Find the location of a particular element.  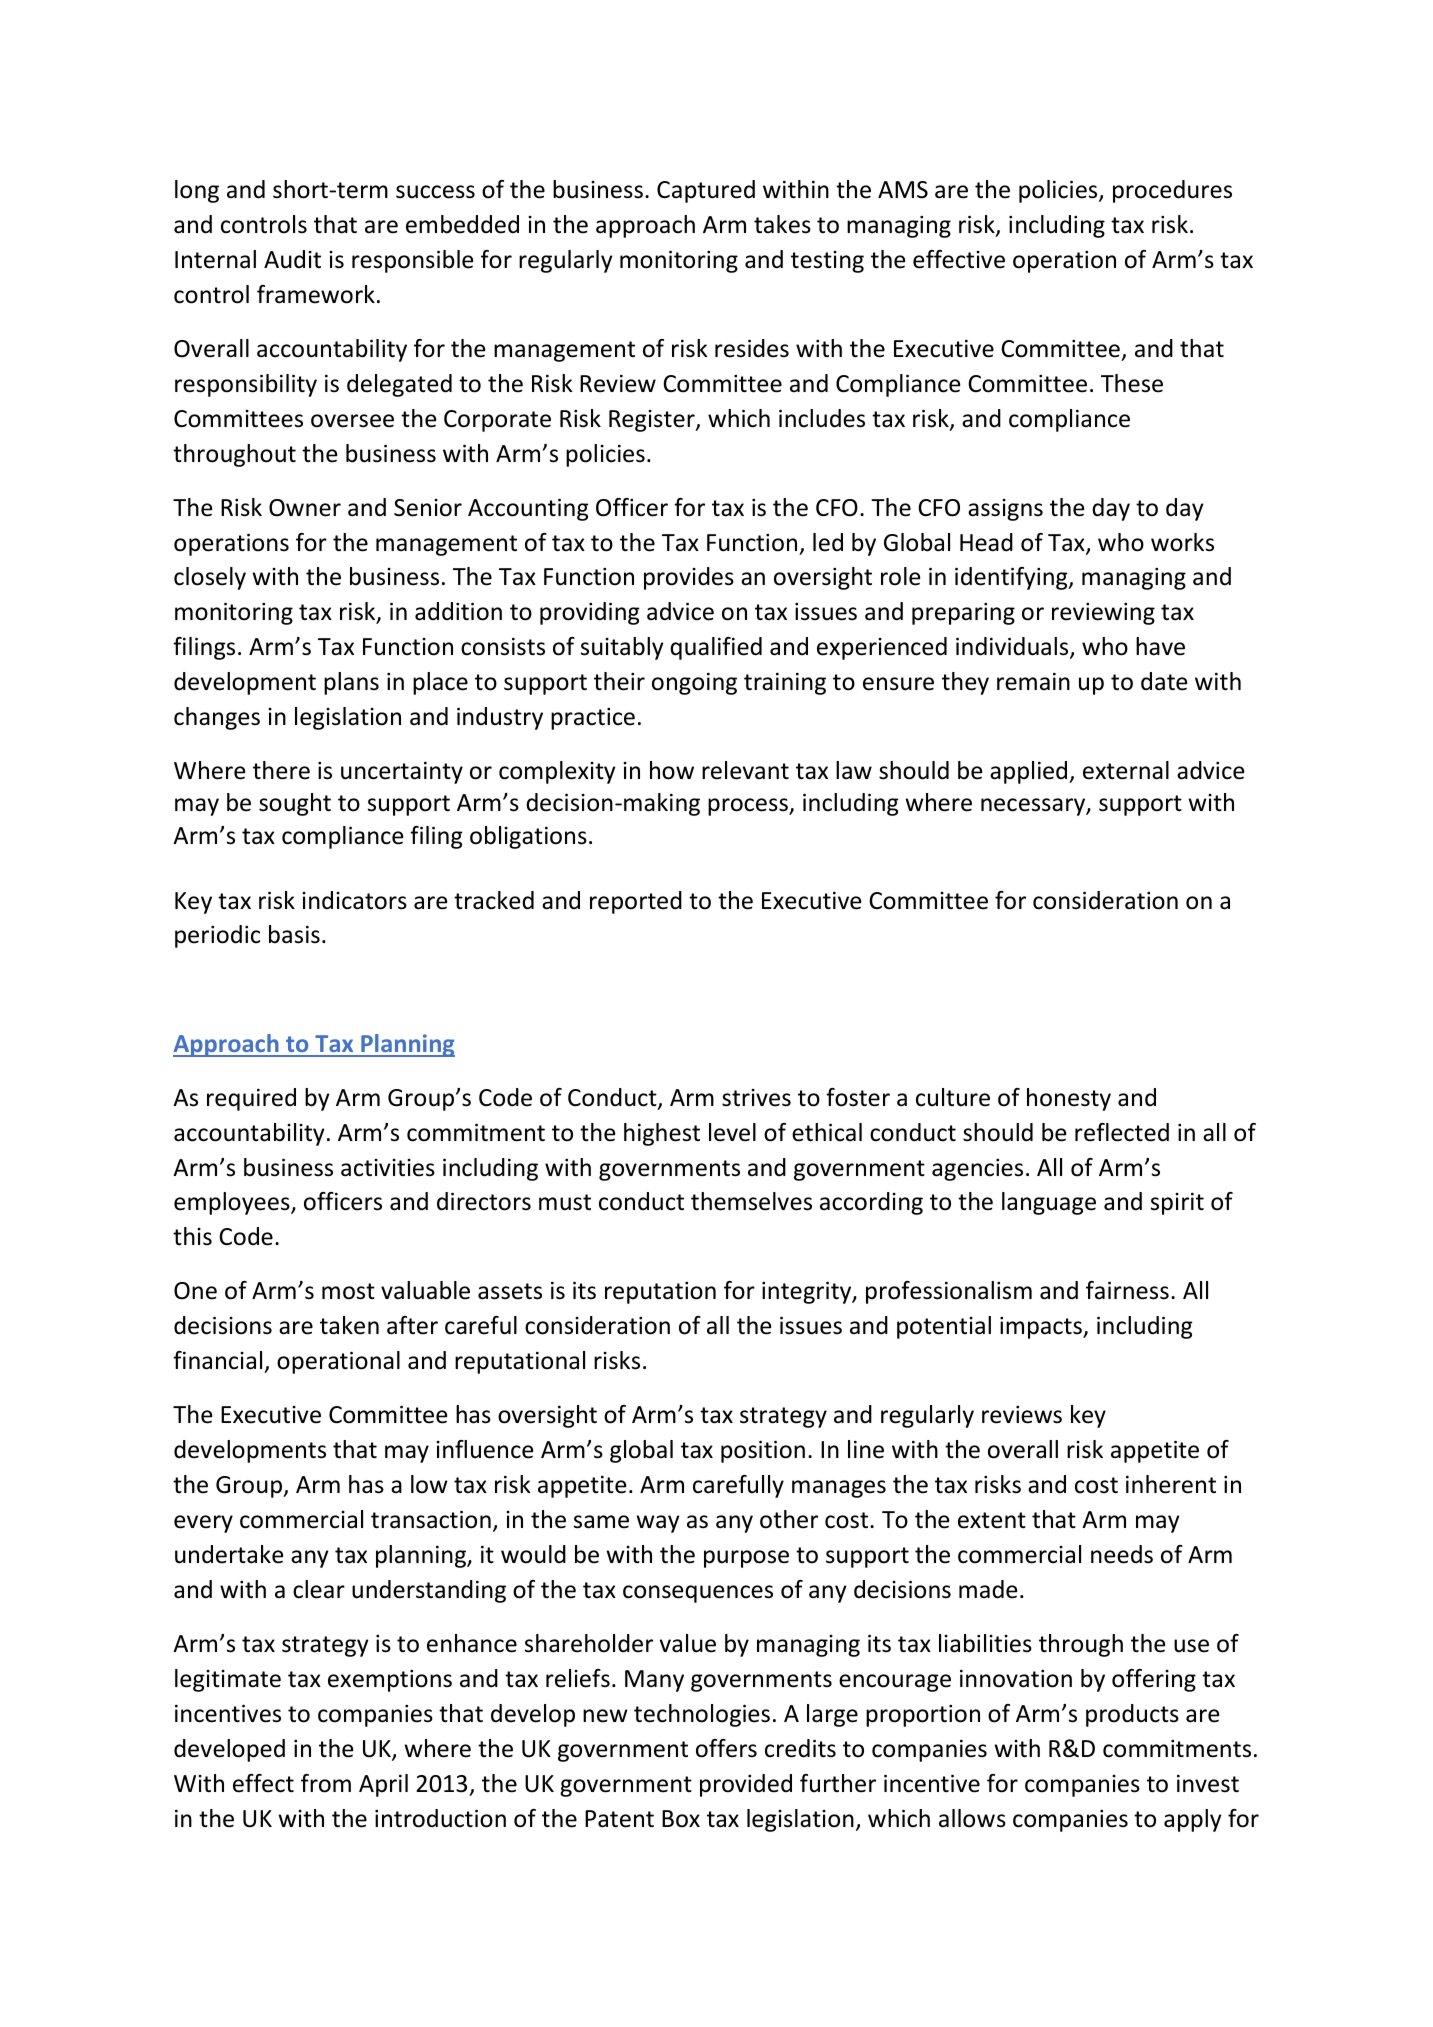

honesty is located at coordinates (1069, 1099).
